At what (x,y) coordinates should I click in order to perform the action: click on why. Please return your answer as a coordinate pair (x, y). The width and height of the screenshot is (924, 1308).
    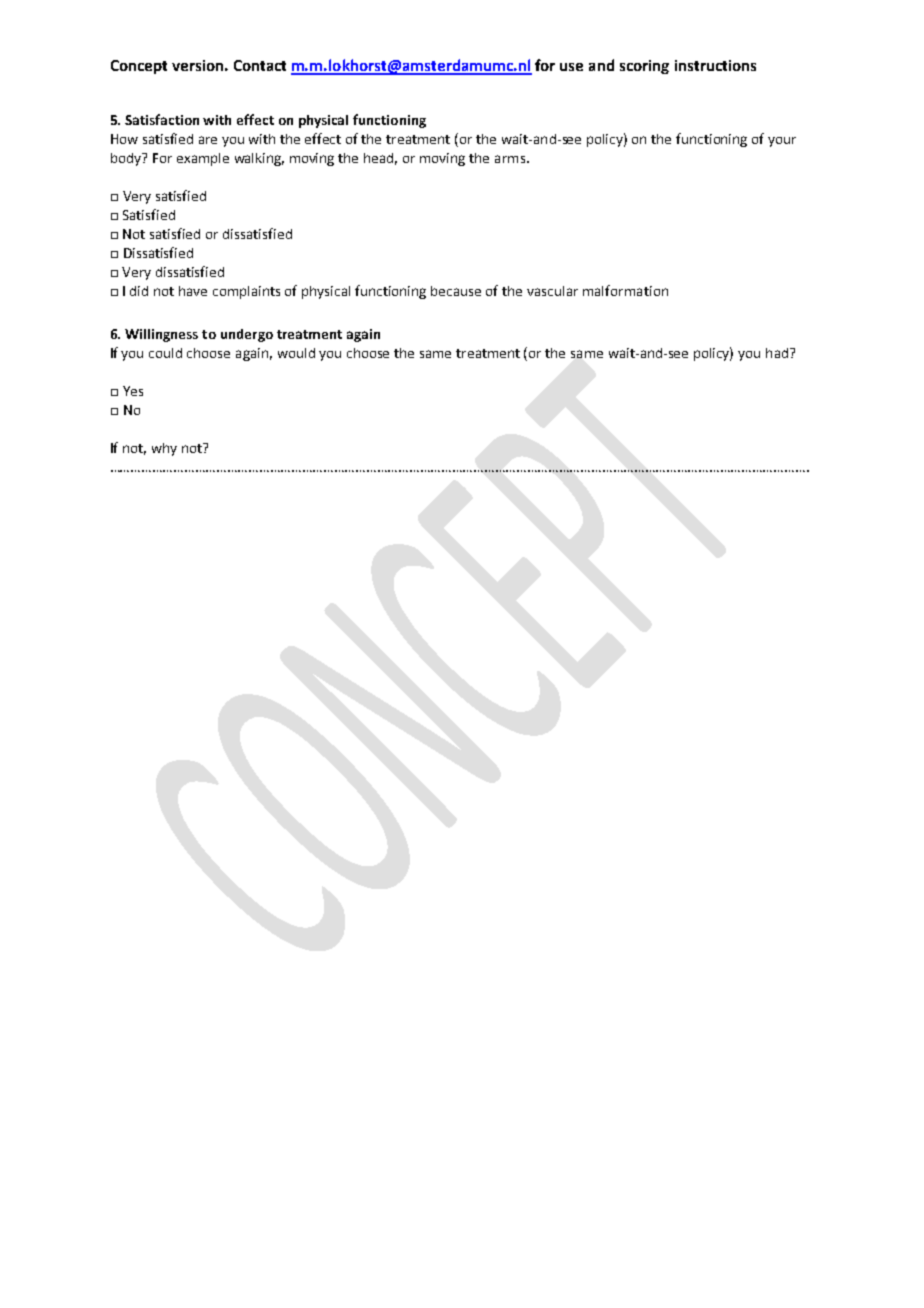
    Looking at the image, I should click on (164, 449).
